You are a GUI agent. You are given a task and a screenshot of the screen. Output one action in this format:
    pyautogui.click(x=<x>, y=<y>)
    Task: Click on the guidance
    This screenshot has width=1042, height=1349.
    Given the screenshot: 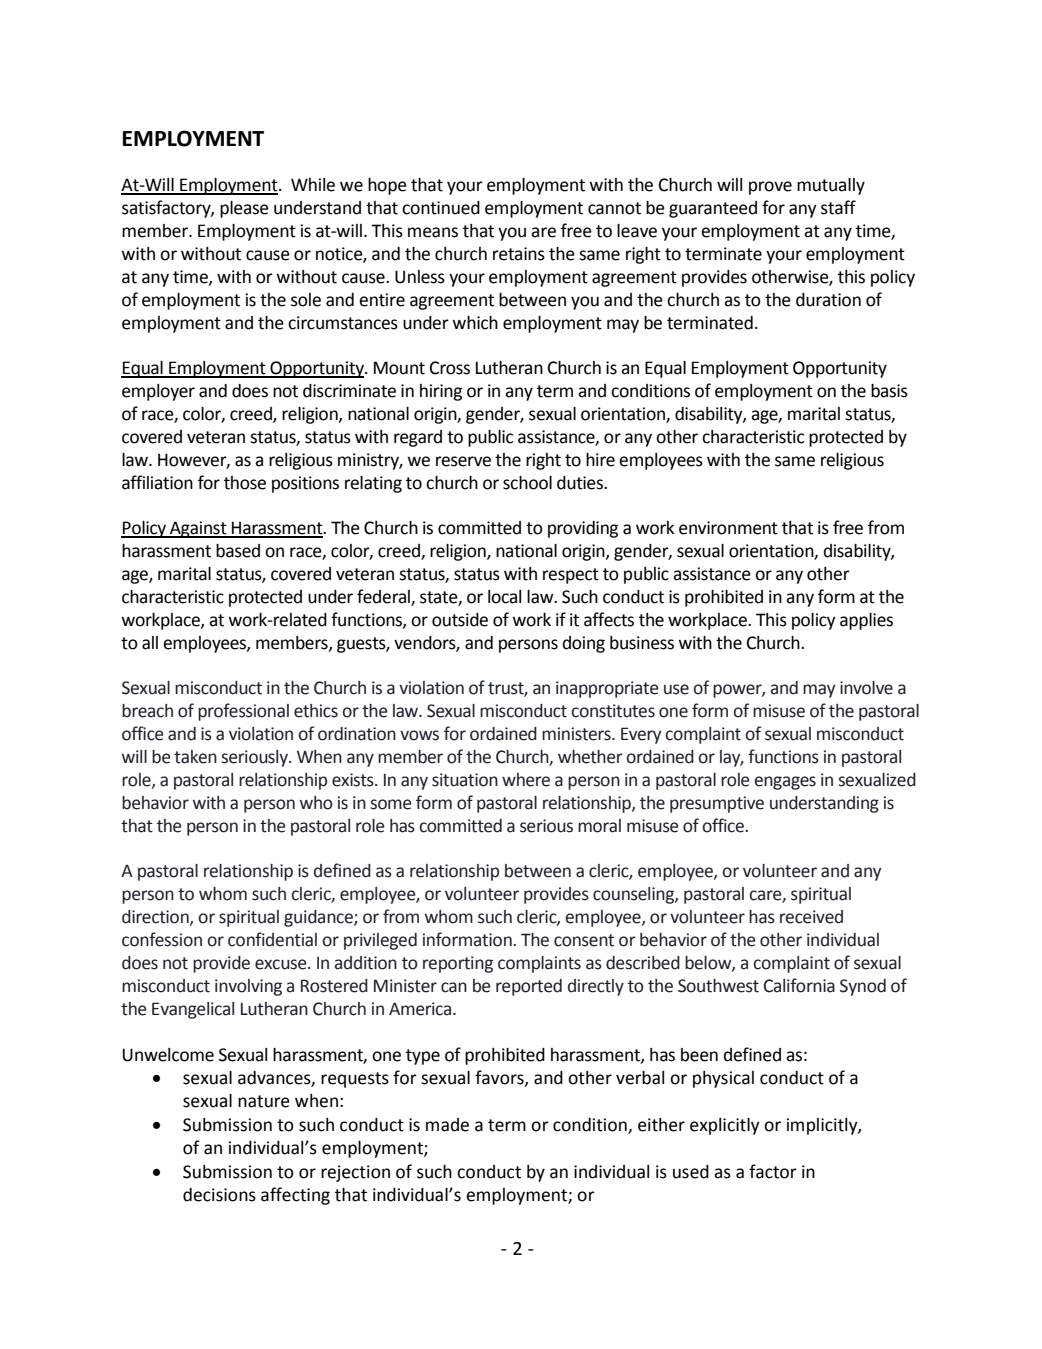 What is the action you would take?
    pyautogui.click(x=319, y=918)
